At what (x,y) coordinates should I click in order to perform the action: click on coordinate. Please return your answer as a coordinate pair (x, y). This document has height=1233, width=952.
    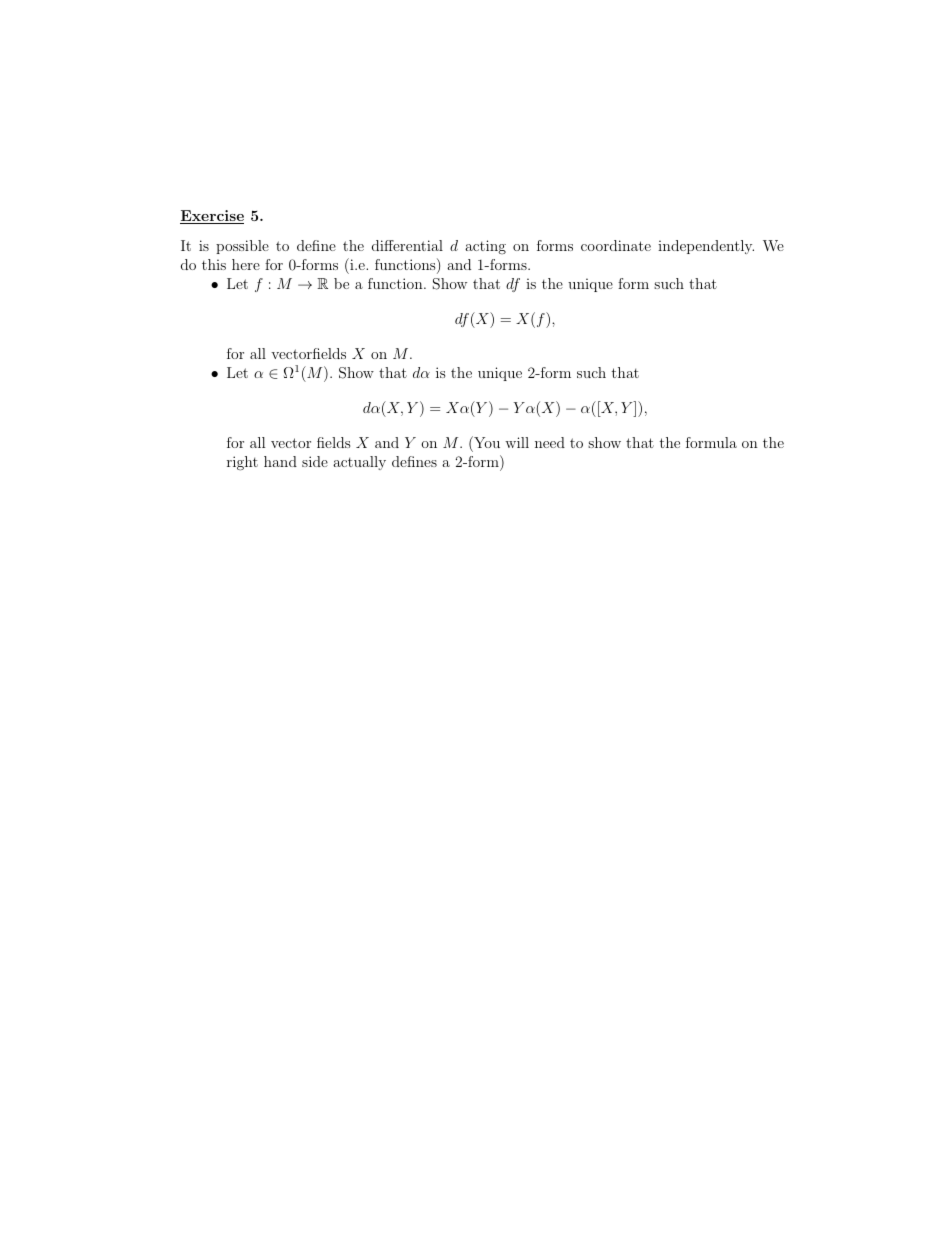
    Looking at the image, I should click on (616, 245).
